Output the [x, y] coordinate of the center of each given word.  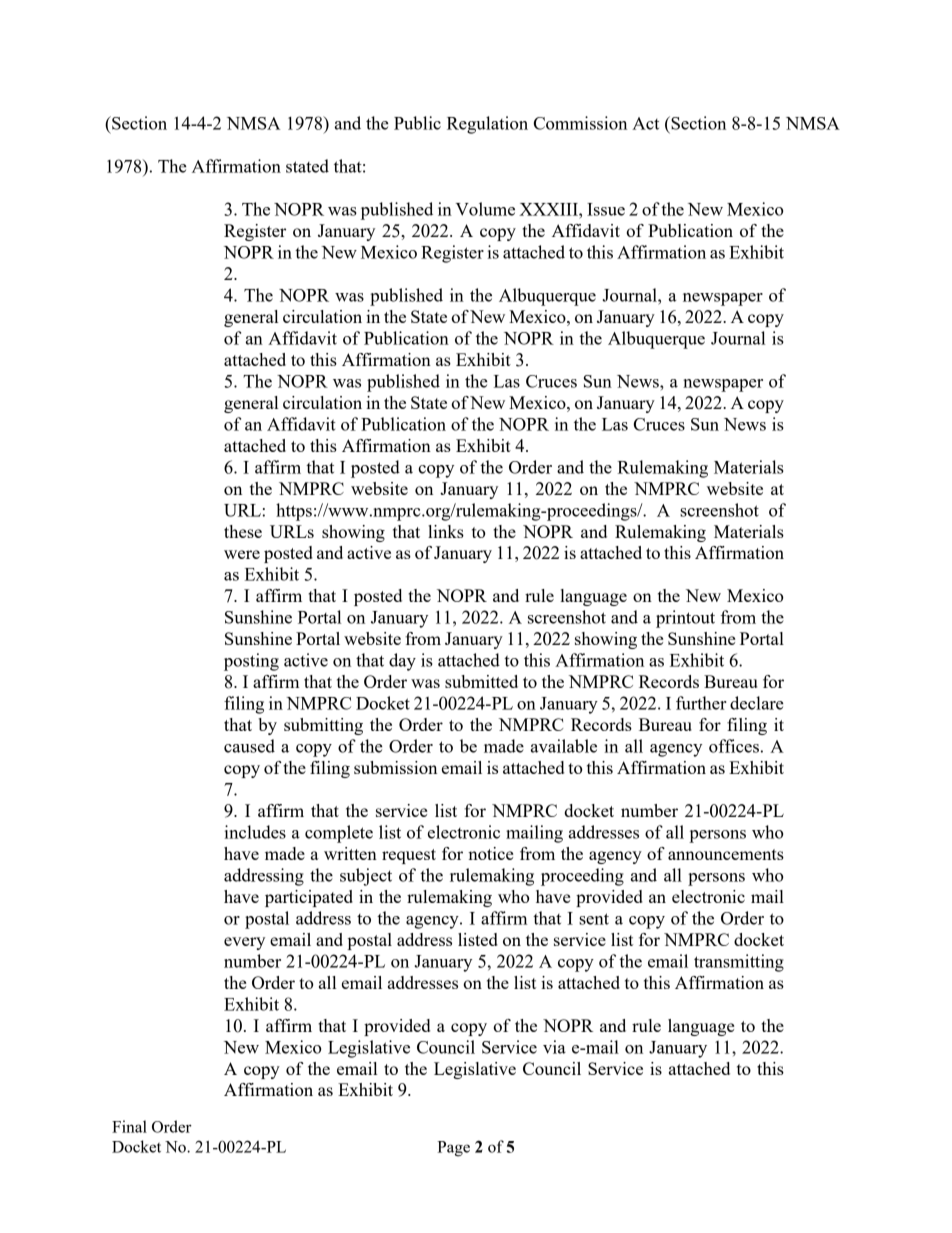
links [446, 531]
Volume [485, 209]
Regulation [487, 125]
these [243, 531]
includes [255, 832]
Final [129, 1126]
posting [251, 662]
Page [453, 1149]
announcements [726, 854]
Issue [606, 209]
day [402, 662]
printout [685, 619]
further [701, 703]
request [409, 856]
